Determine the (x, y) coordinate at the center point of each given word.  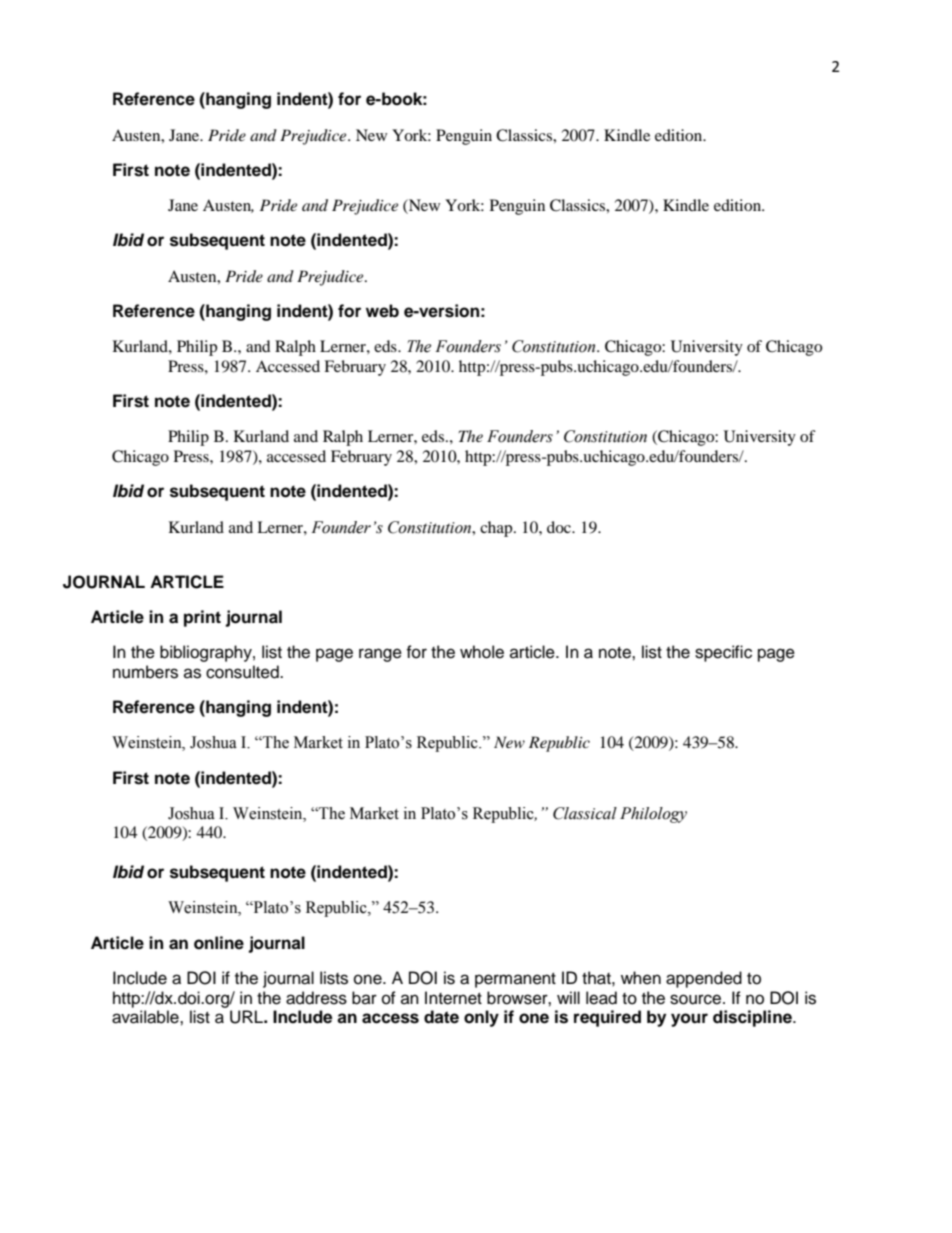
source (697, 999)
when (641, 978)
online (219, 943)
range (380, 655)
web (382, 311)
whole (482, 652)
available (146, 1017)
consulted (243, 672)
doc (560, 527)
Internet (453, 998)
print (202, 618)
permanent (515, 980)
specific (723, 653)
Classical (585, 813)
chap (497, 529)
